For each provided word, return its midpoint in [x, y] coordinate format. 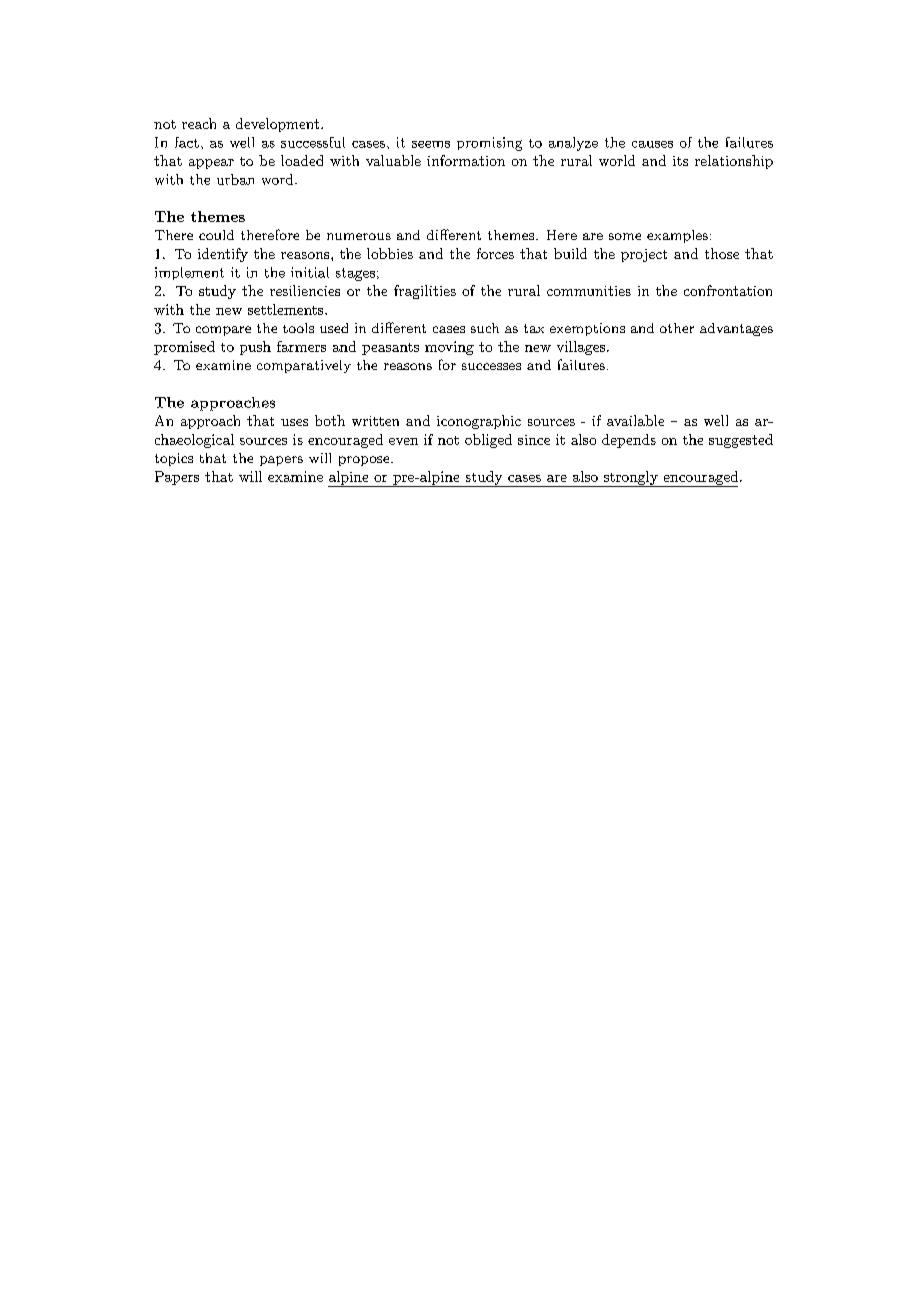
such [485, 328]
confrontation [728, 290]
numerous [359, 236]
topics [174, 459]
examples [677, 236]
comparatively [304, 366]
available [635, 420]
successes [491, 366]
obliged [488, 441]
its [680, 161]
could [216, 235]
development [277, 125]
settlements [287, 309]
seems [431, 144]
